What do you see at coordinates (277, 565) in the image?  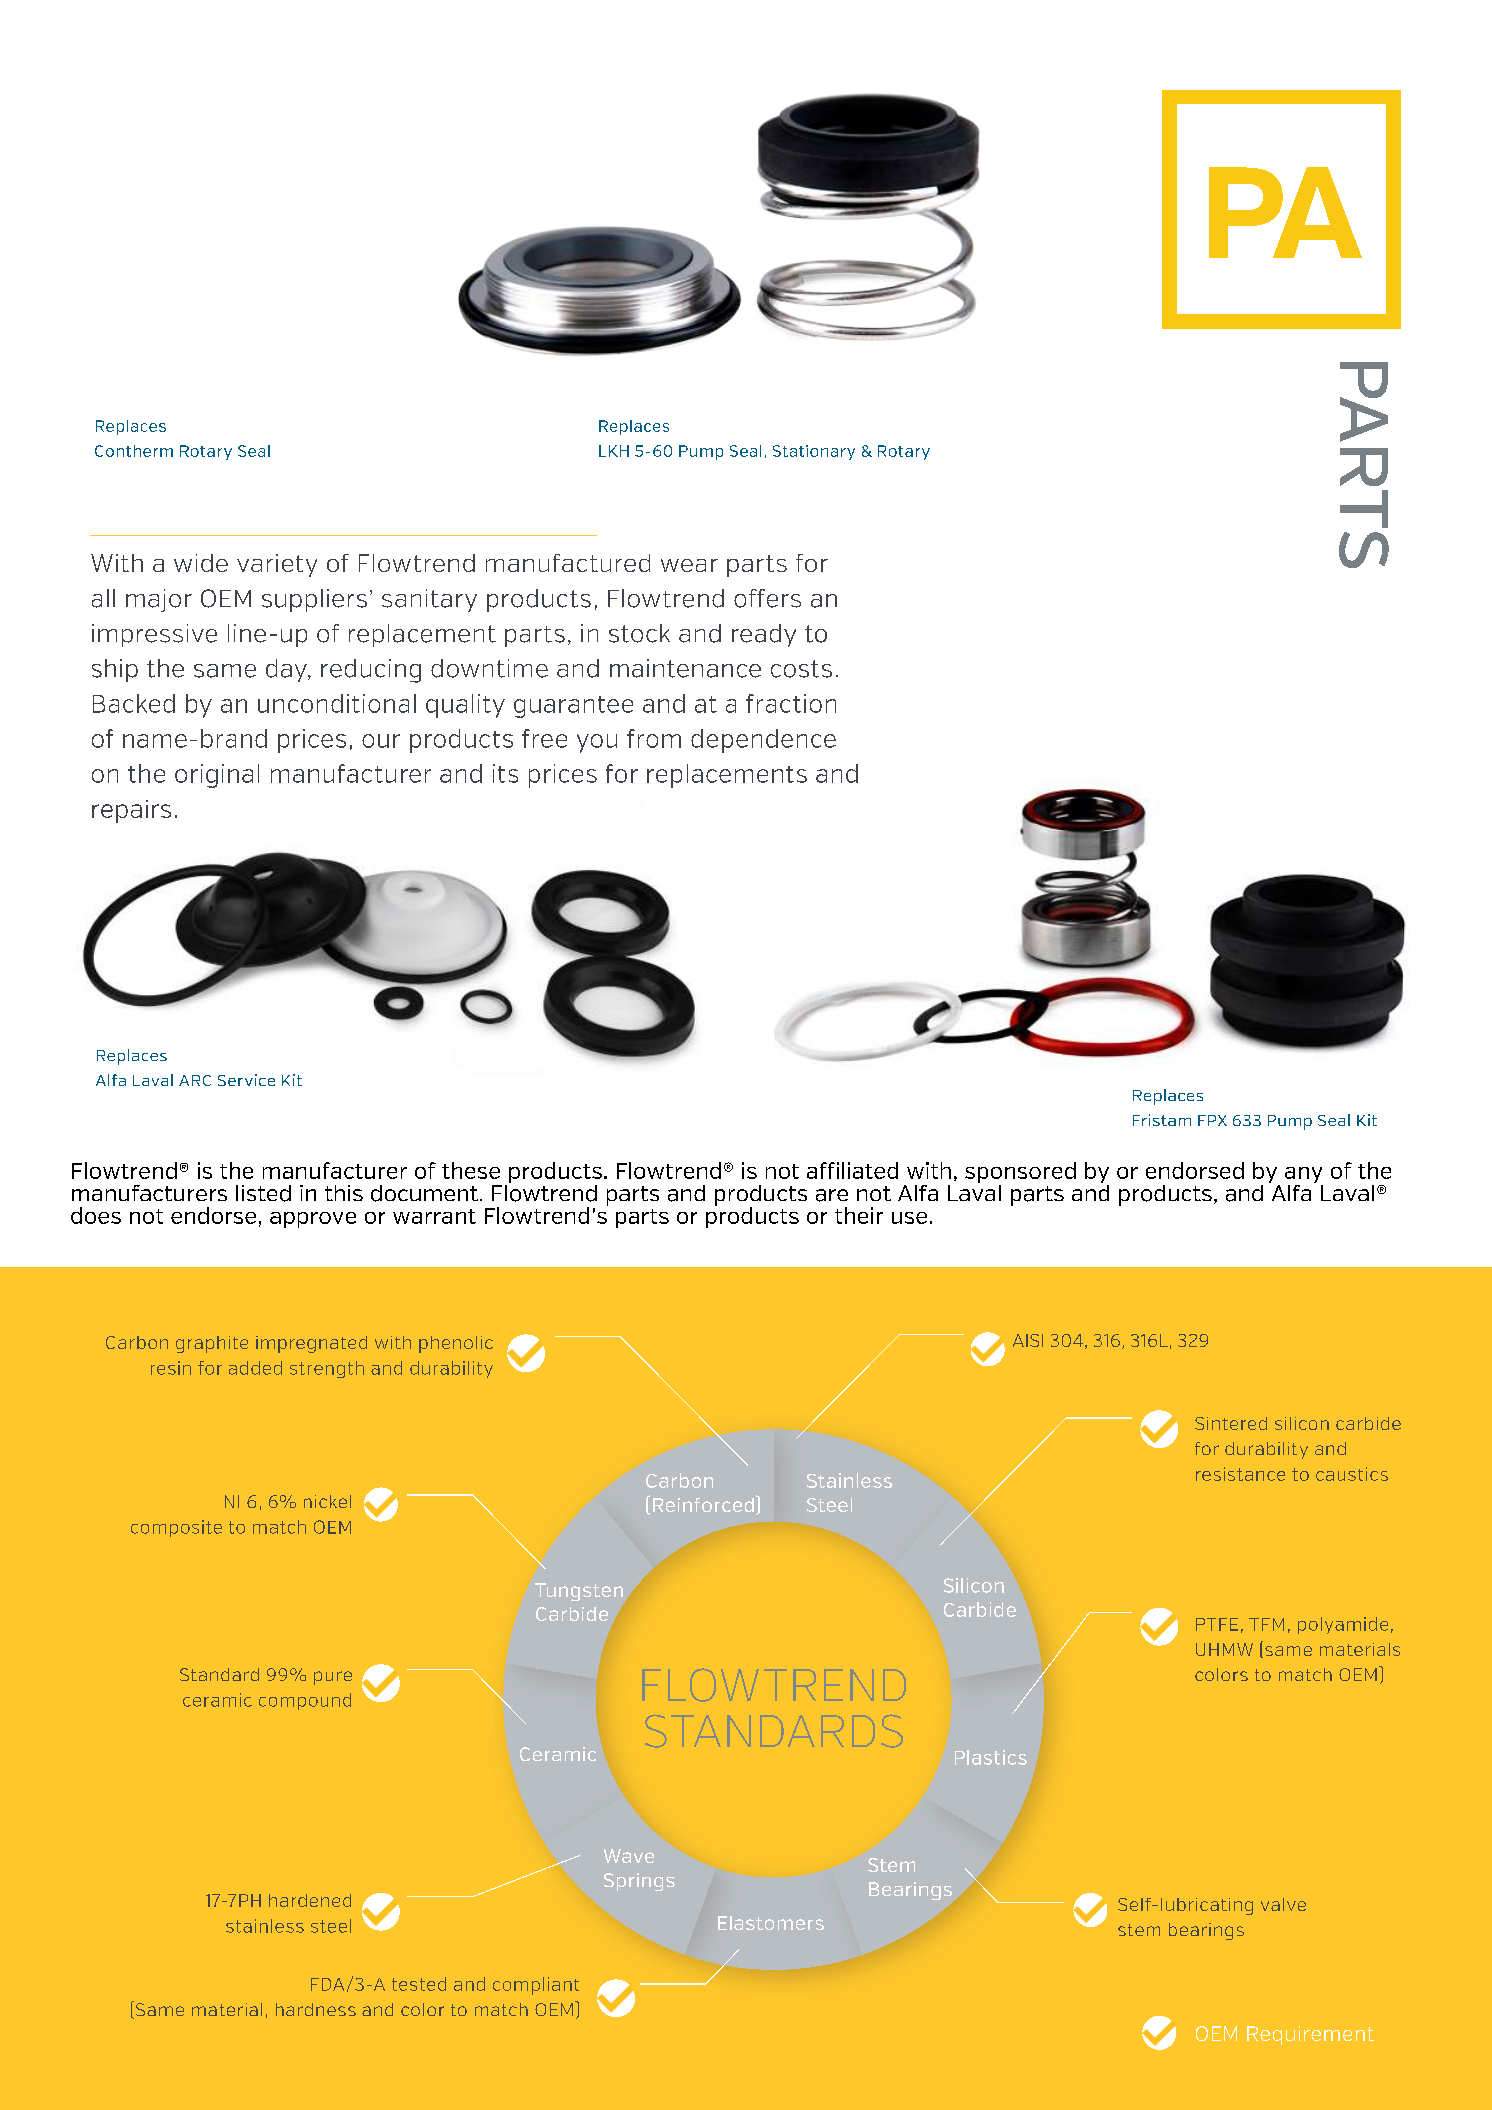 I see `variety` at bounding box center [277, 565].
